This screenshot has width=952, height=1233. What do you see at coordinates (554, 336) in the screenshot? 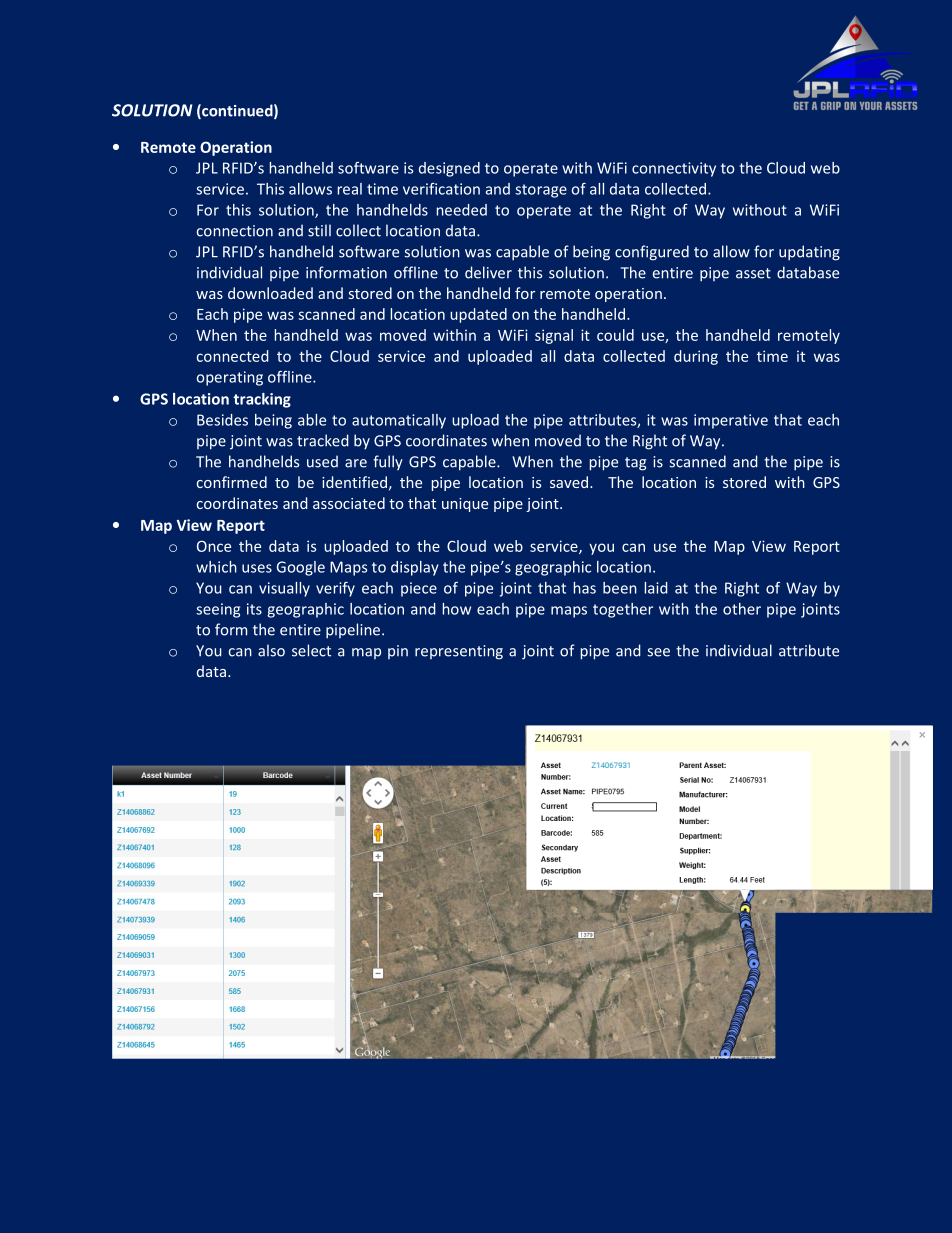
I see `signal` at bounding box center [554, 336].
